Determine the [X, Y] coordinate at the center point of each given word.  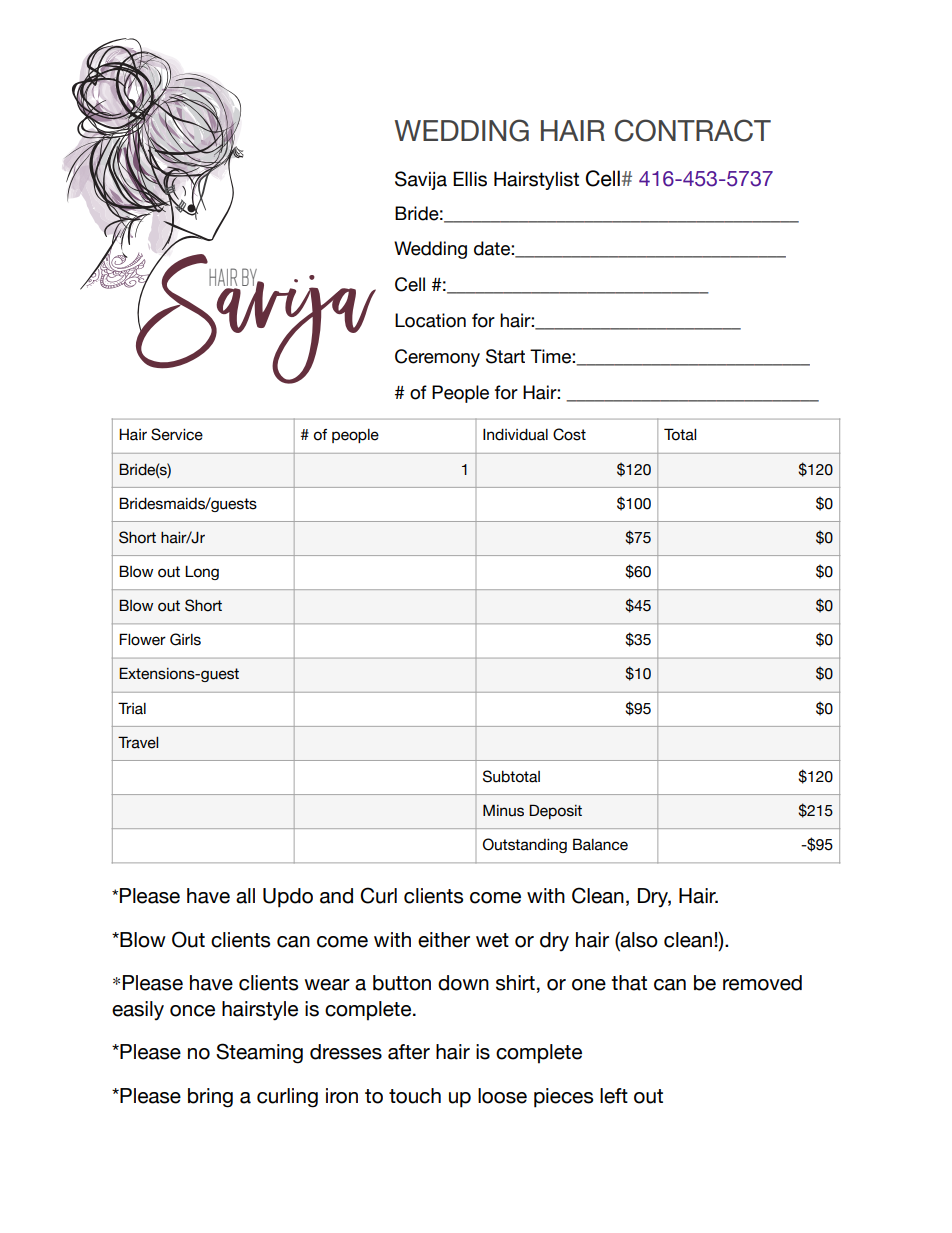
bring [210, 1098]
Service [177, 434]
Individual [515, 434]
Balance [600, 844]
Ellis [470, 179]
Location [430, 320]
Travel [138, 742]
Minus [503, 810]
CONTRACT [693, 130]
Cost [569, 434]
